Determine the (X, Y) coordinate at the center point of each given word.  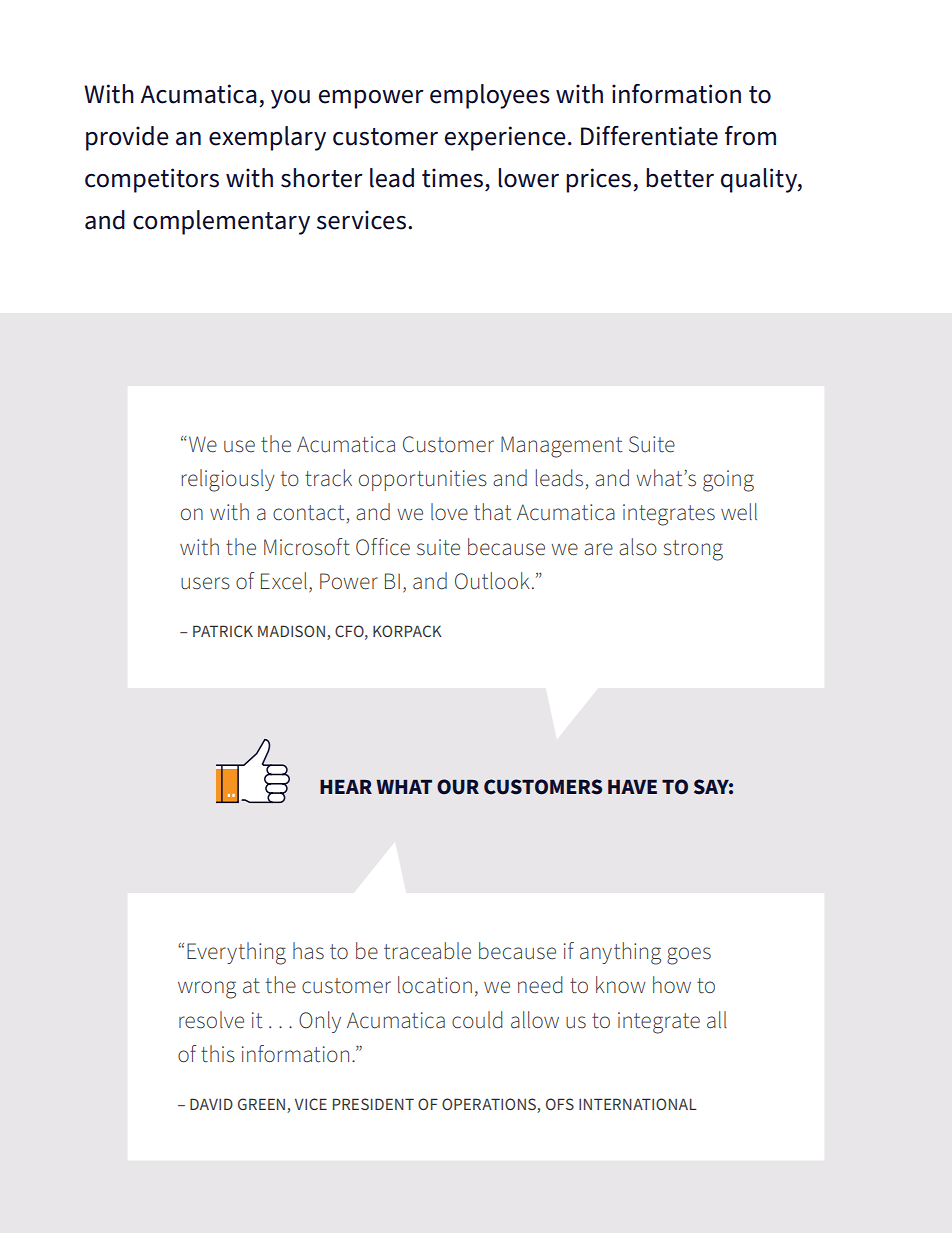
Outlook (492, 581)
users (205, 583)
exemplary (267, 138)
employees (490, 96)
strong (693, 550)
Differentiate (649, 136)
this (218, 1054)
